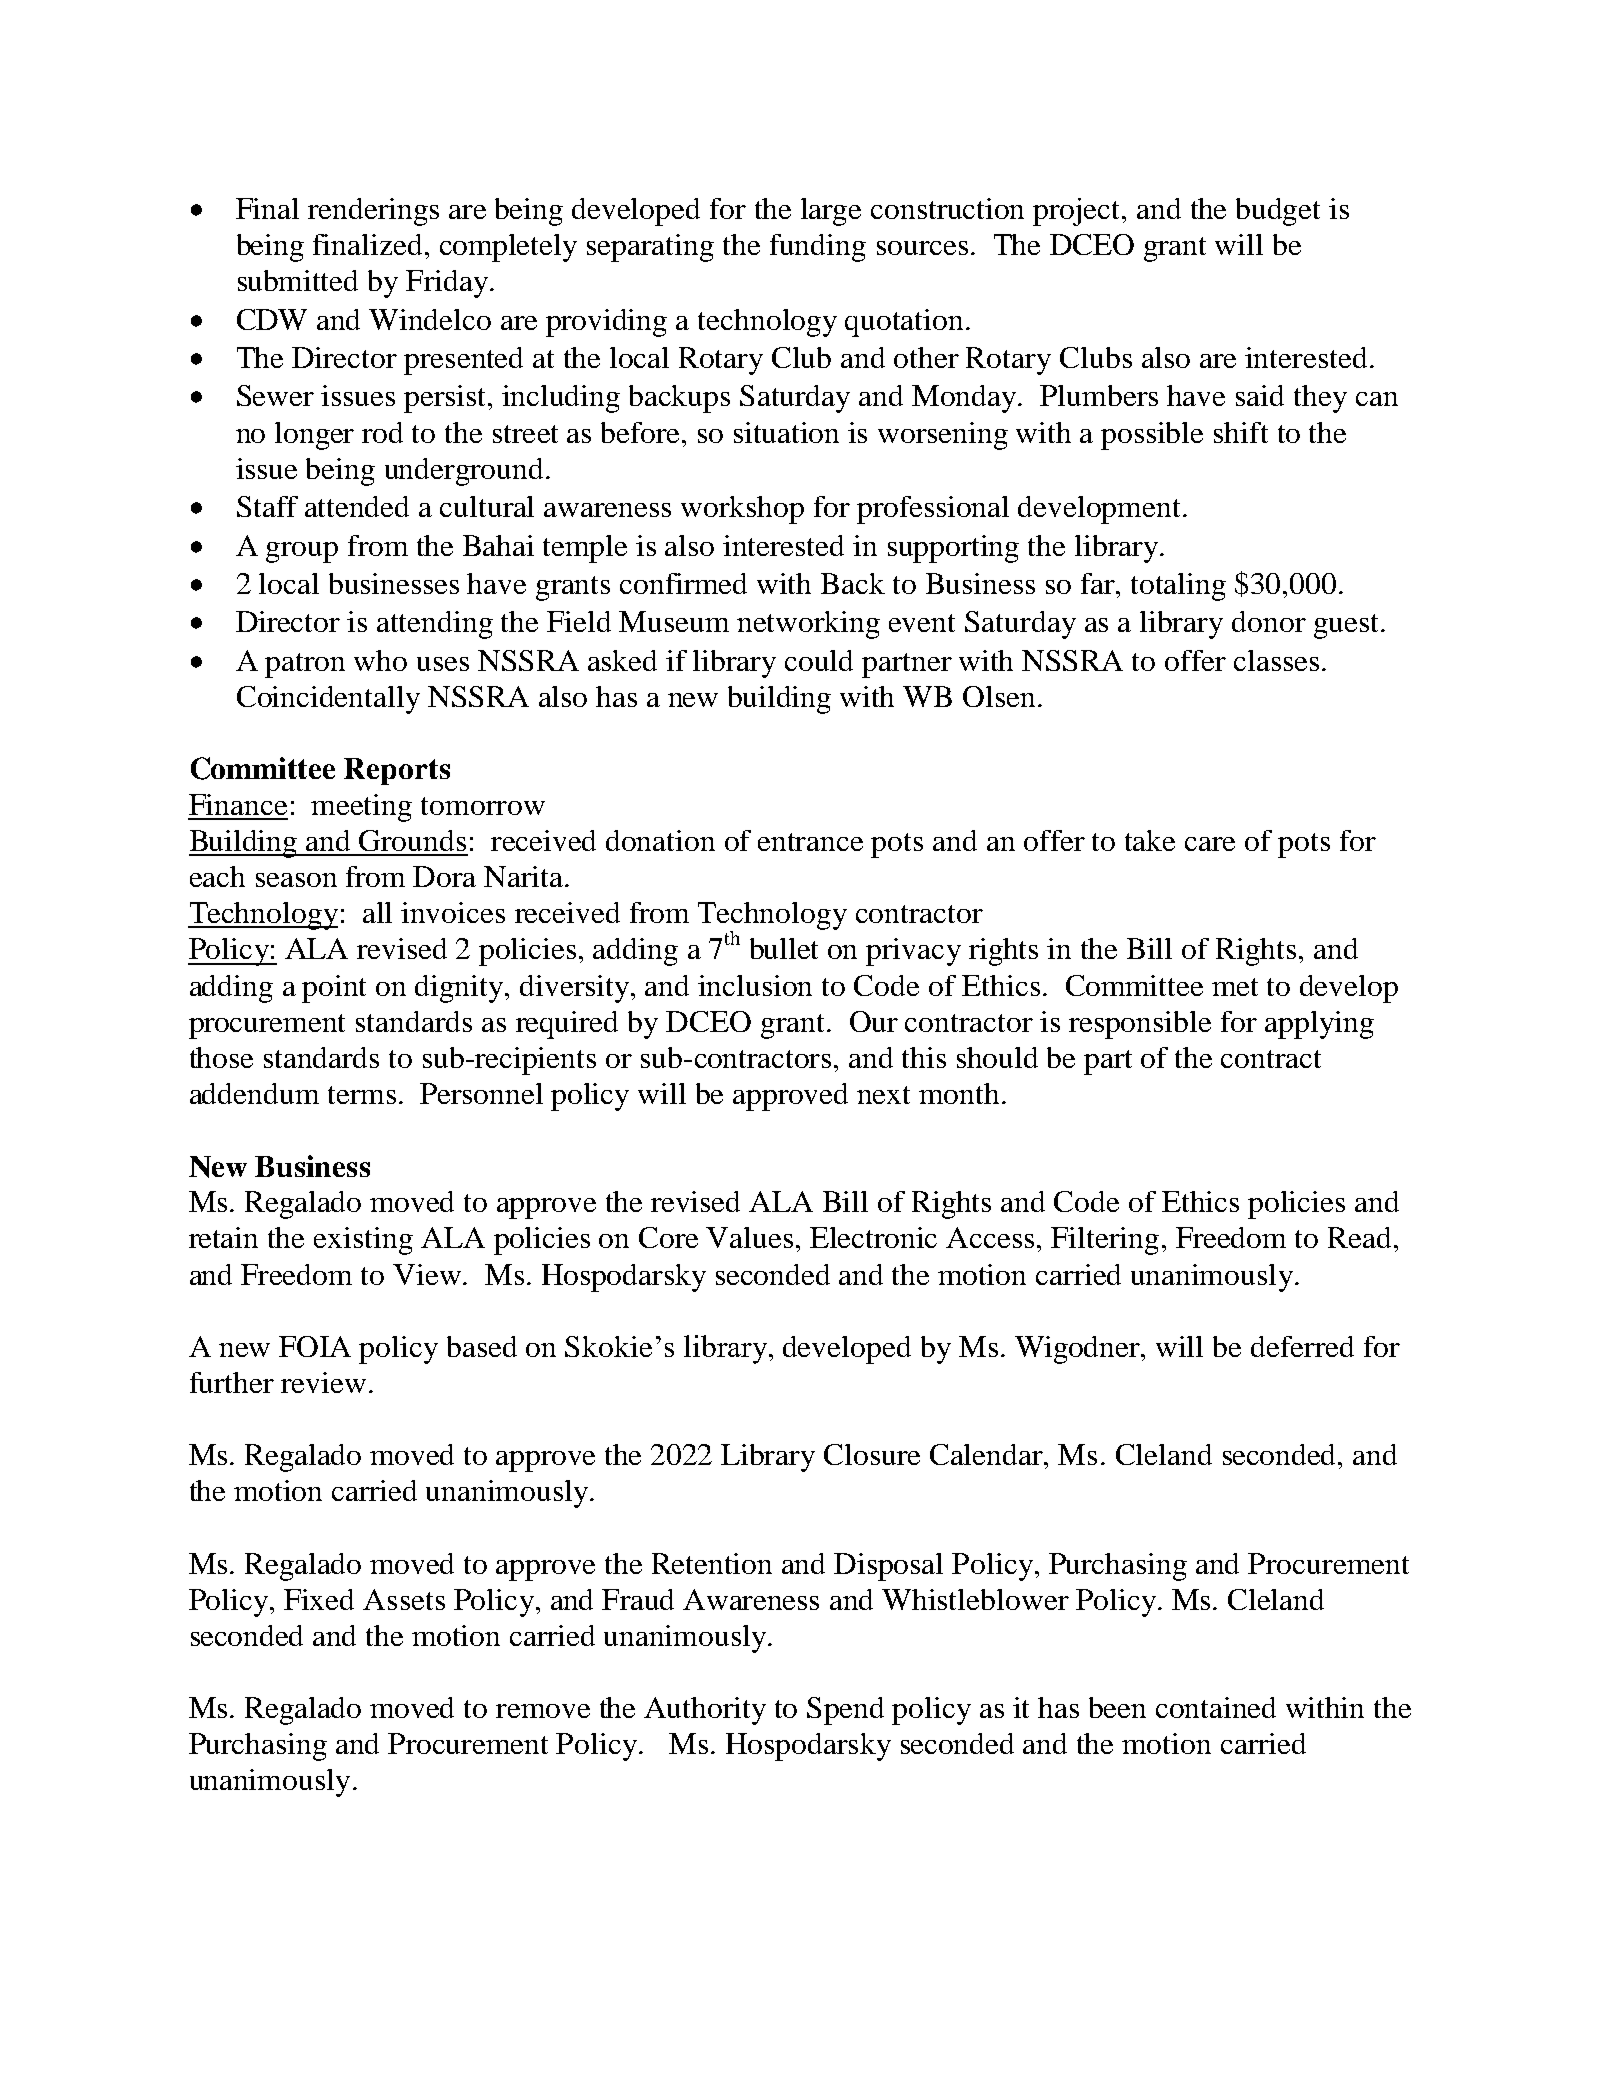  What do you see at coordinates (1269, 621) in the document?
I see `donor` at bounding box center [1269, 621].
